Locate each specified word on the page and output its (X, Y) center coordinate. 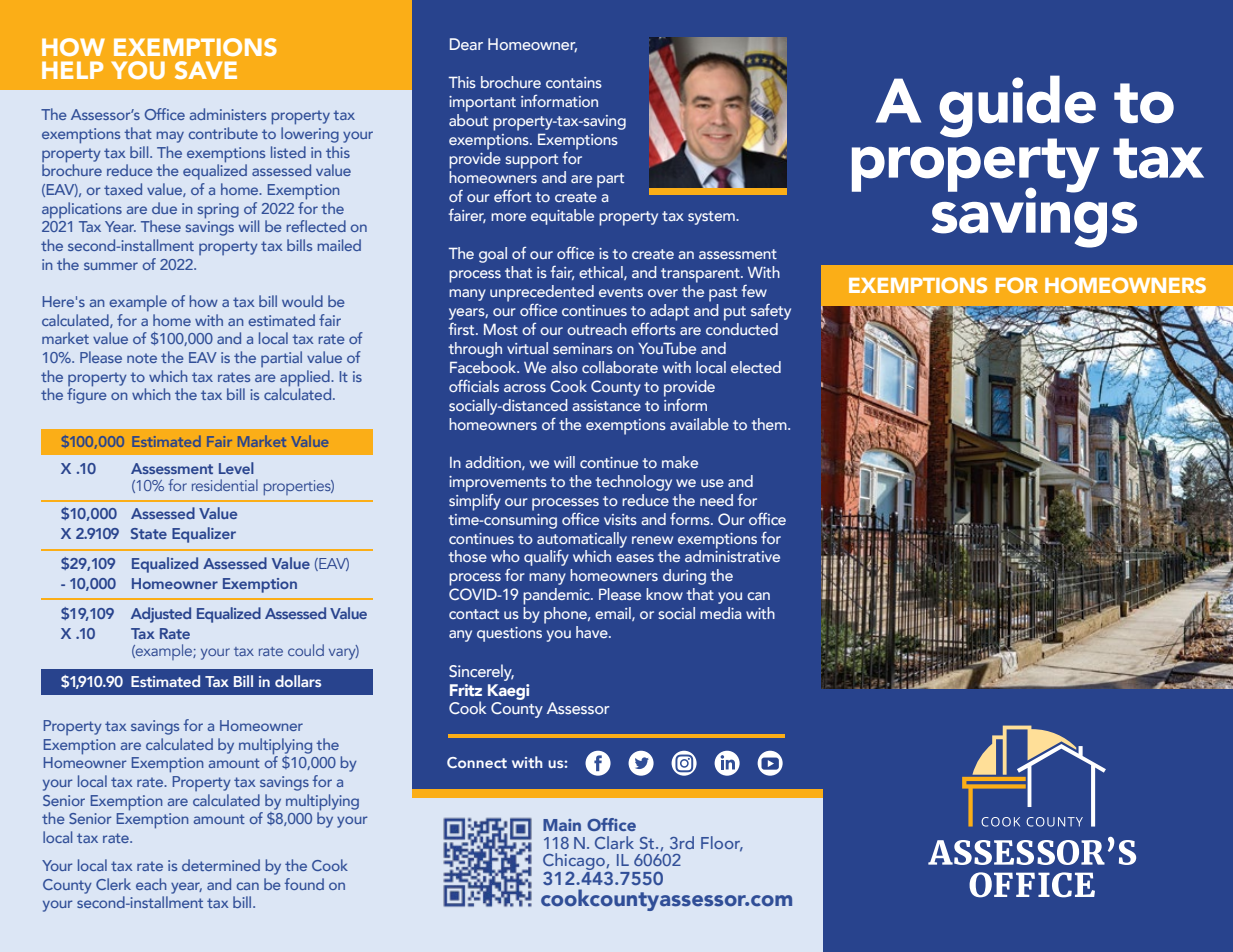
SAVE (206, 70)
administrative (732, 555)
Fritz (466, 690)
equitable (562, 217)
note (142, 358)
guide (1017, 107)
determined (221, 865)
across (525, 388)
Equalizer (204, 535)
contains (574, 82)
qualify (546, 558)
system (712, 218)
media (721, 613)
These (161, 226)
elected (756, 367)
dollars (298, 681)
